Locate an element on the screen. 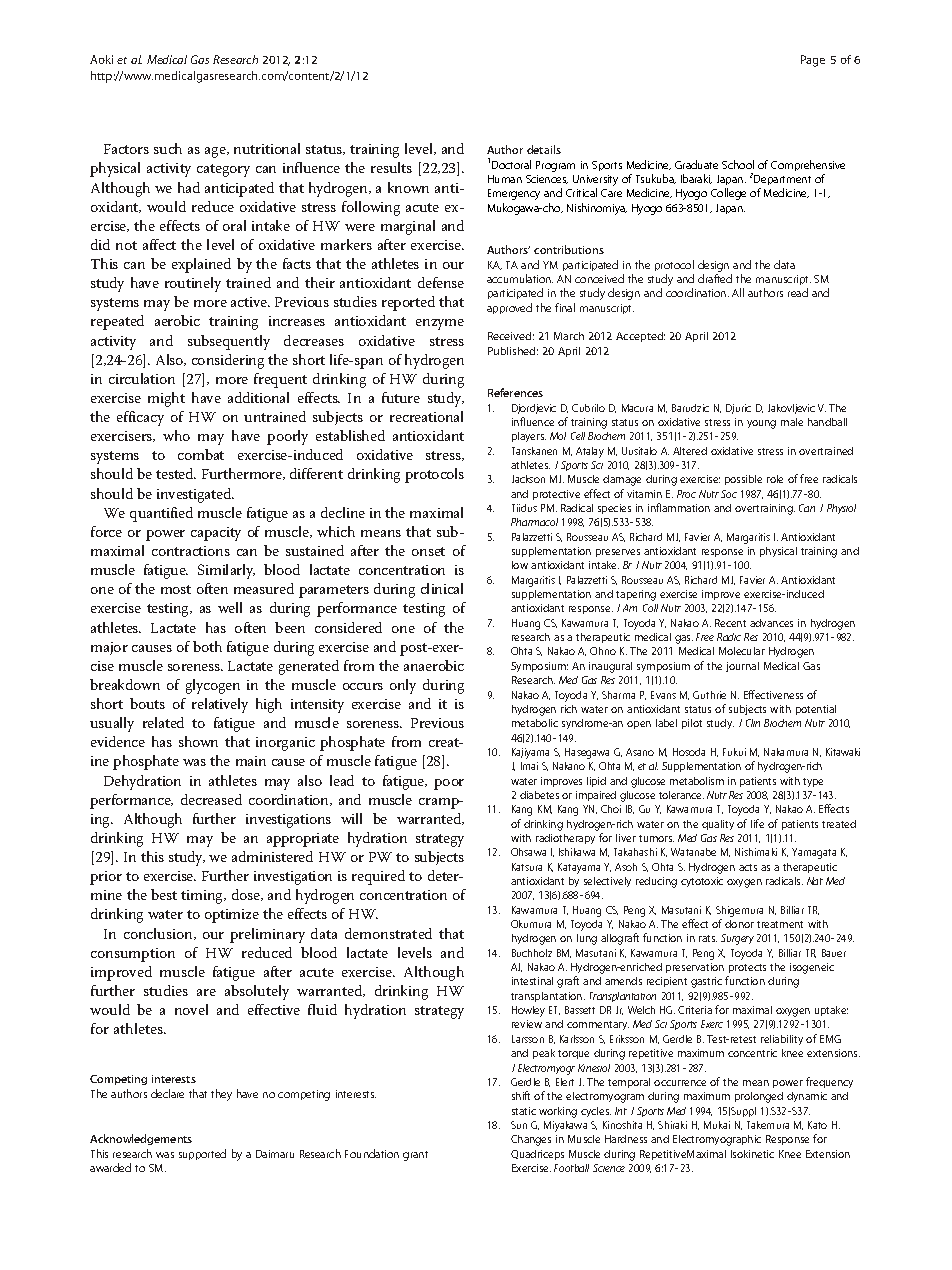  details is located at coordinates (544, 149).
